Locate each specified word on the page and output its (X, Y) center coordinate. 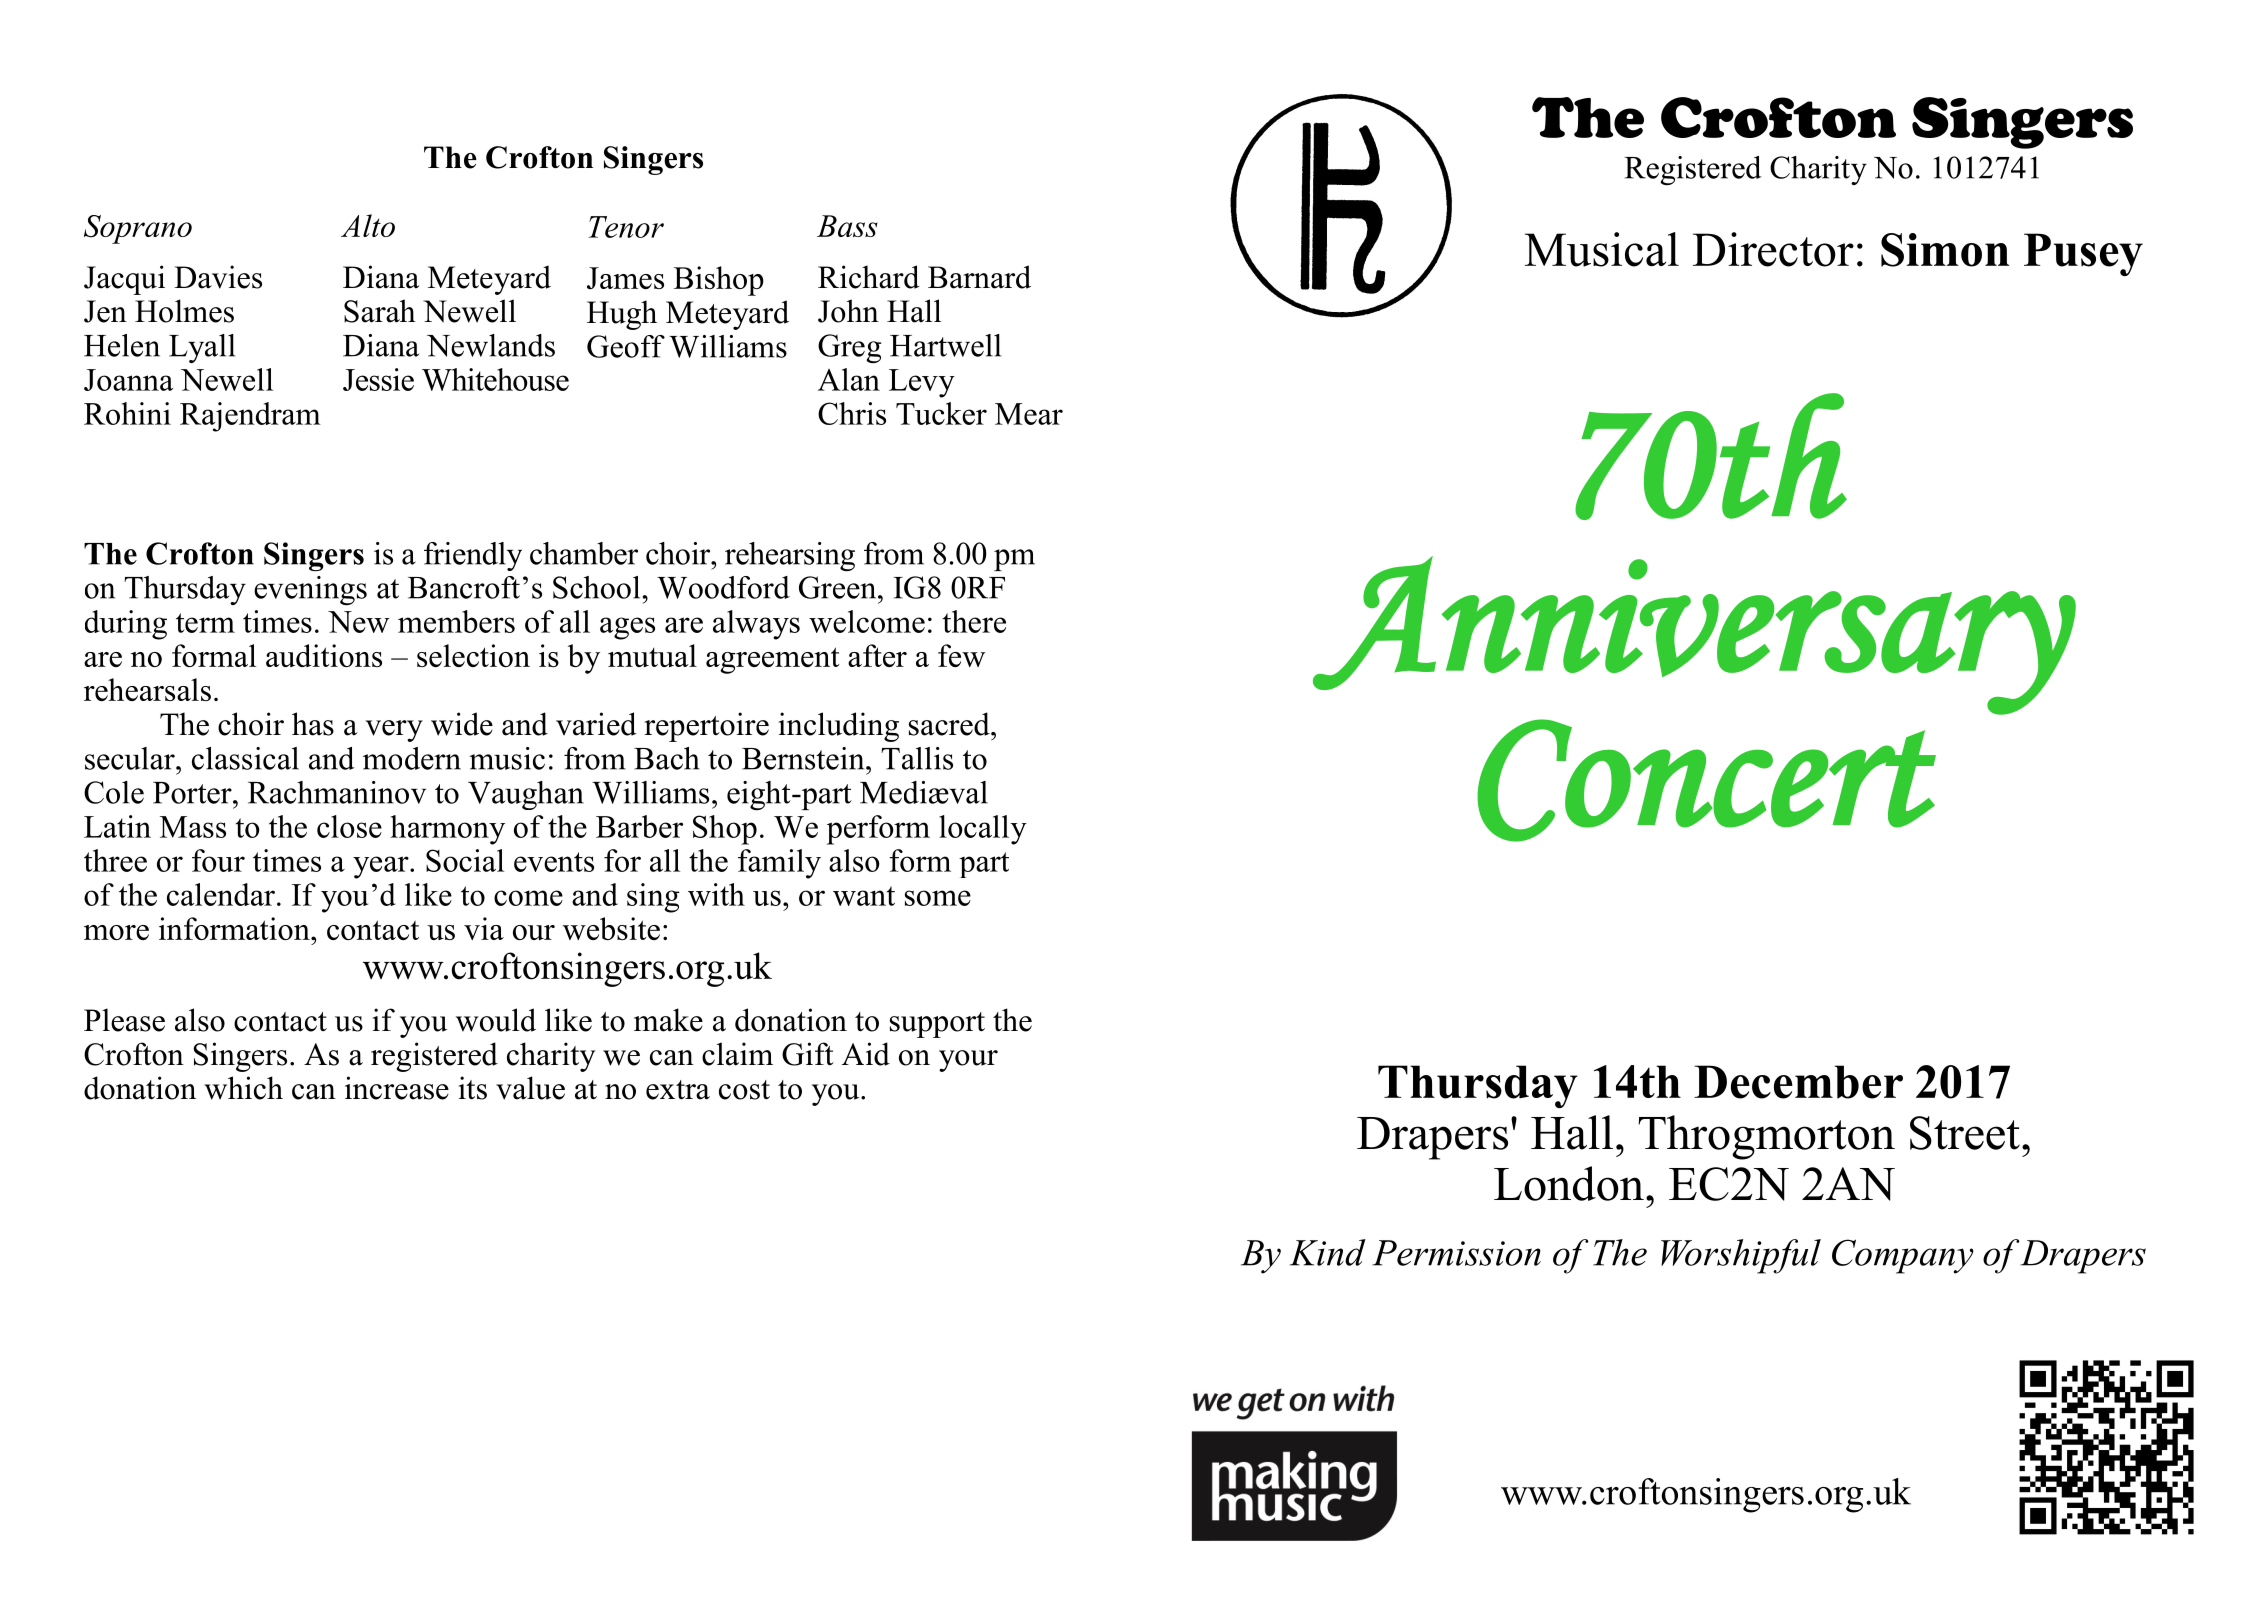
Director (1773, 249)
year (382, 867)
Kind (1328, 1252)
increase (397, 1088)
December (1798, 1082)
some (938, 898)
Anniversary (1694, 637)
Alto (368, 225)
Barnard (979, 277)
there (974, 621)
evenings (310, 590)
